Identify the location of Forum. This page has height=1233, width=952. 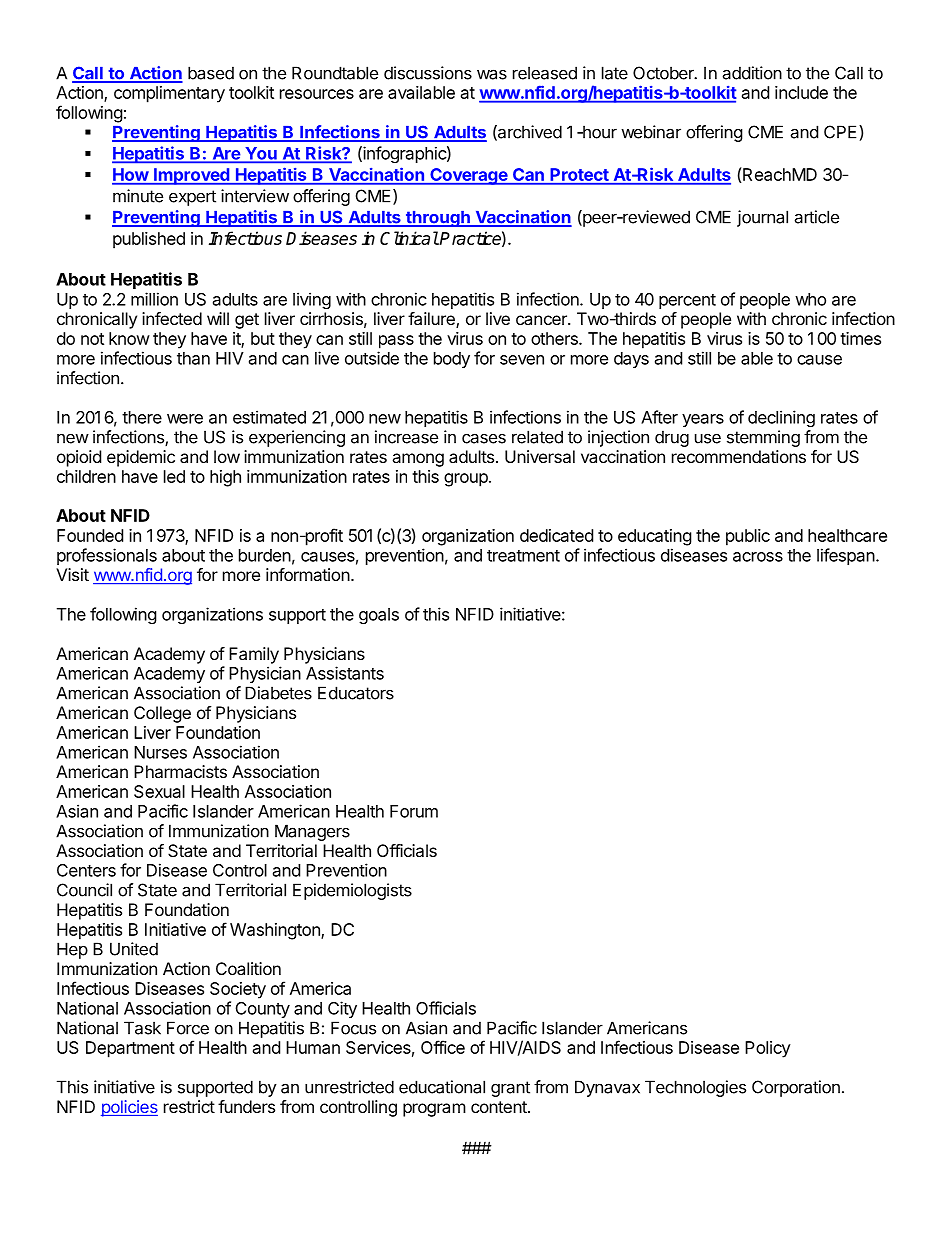
(414, 811).
